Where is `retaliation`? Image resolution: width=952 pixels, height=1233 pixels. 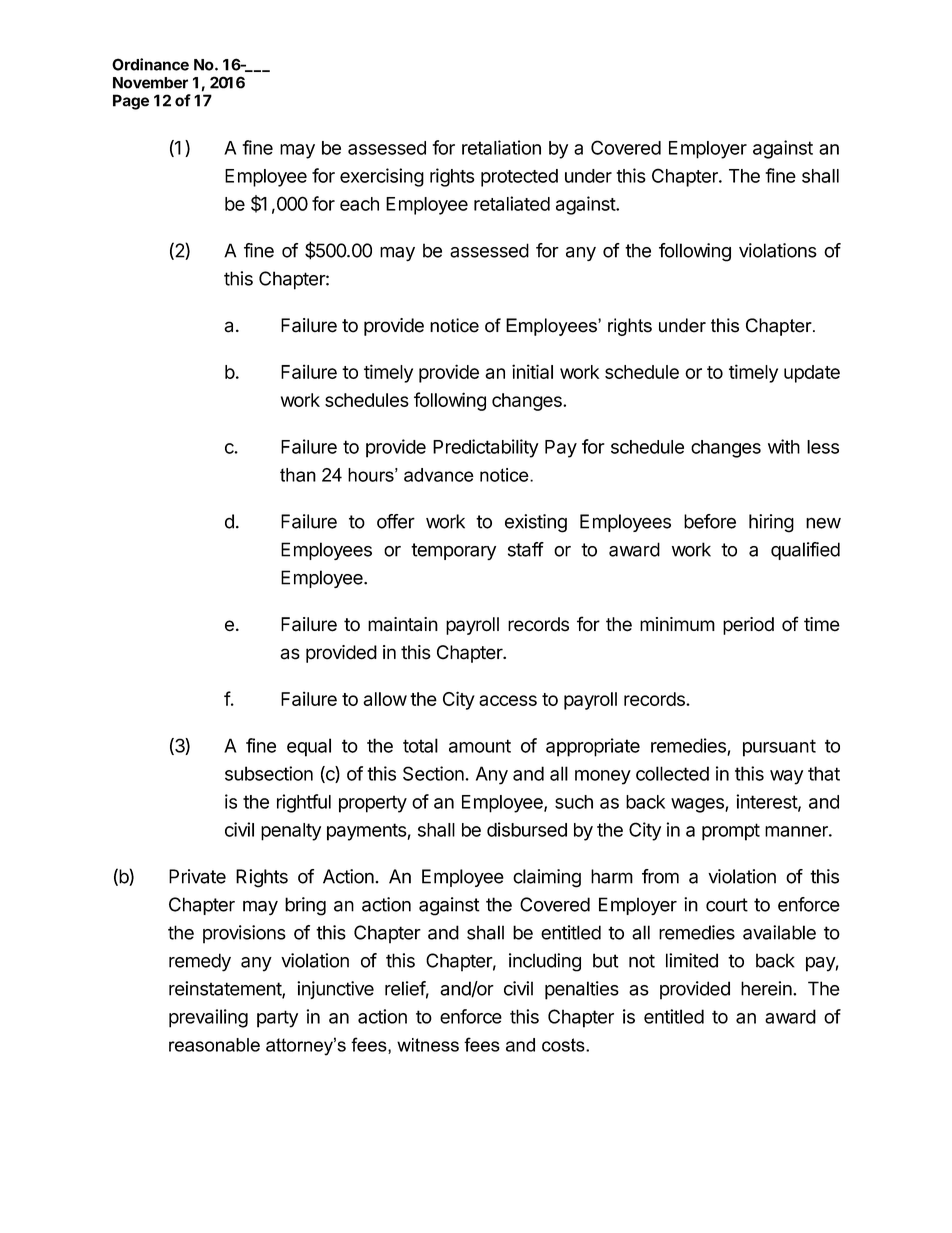
retaliation is located at coordinates (501, 147).
